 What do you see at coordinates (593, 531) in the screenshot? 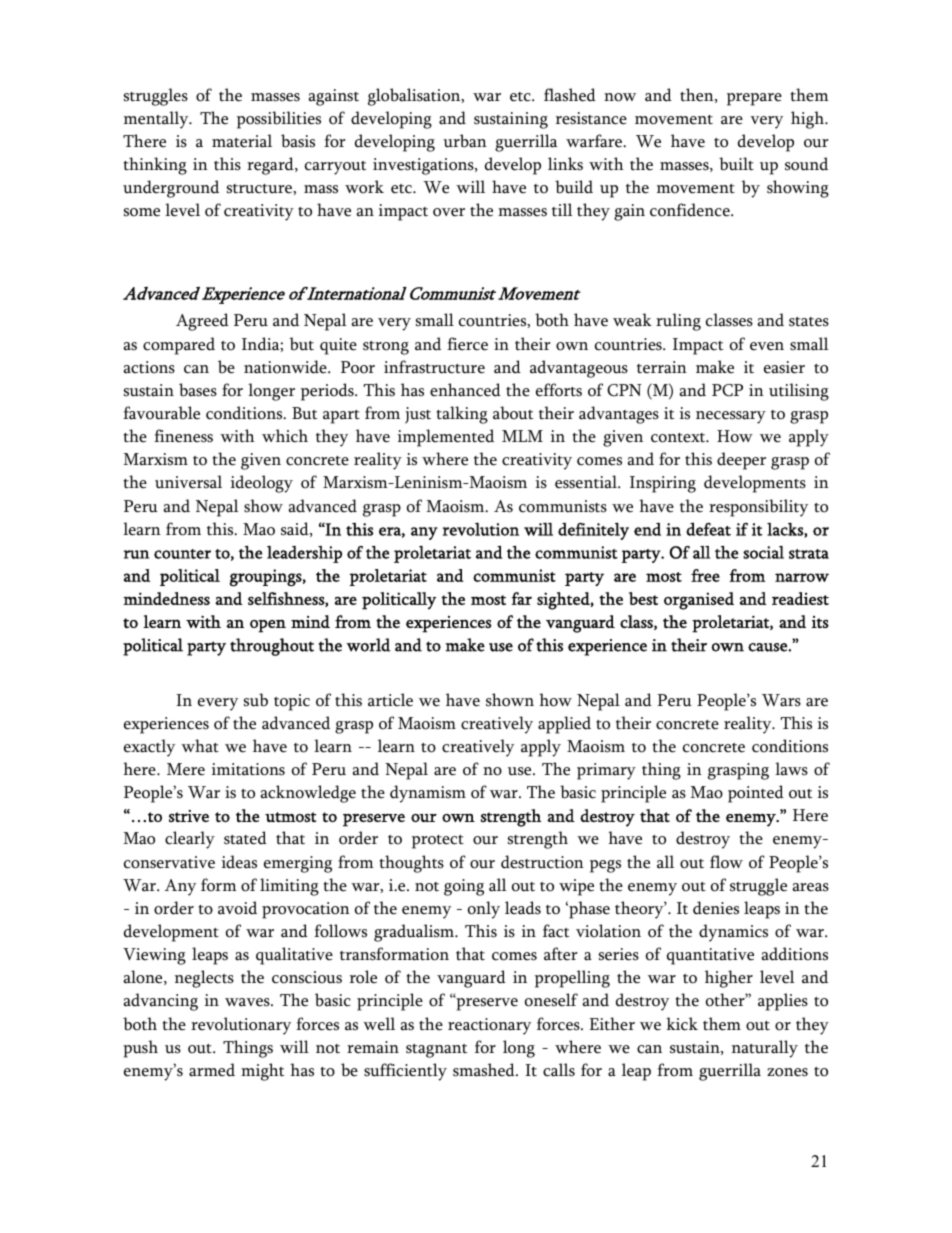
I see `definitely` at bounding box center [593, 531].
